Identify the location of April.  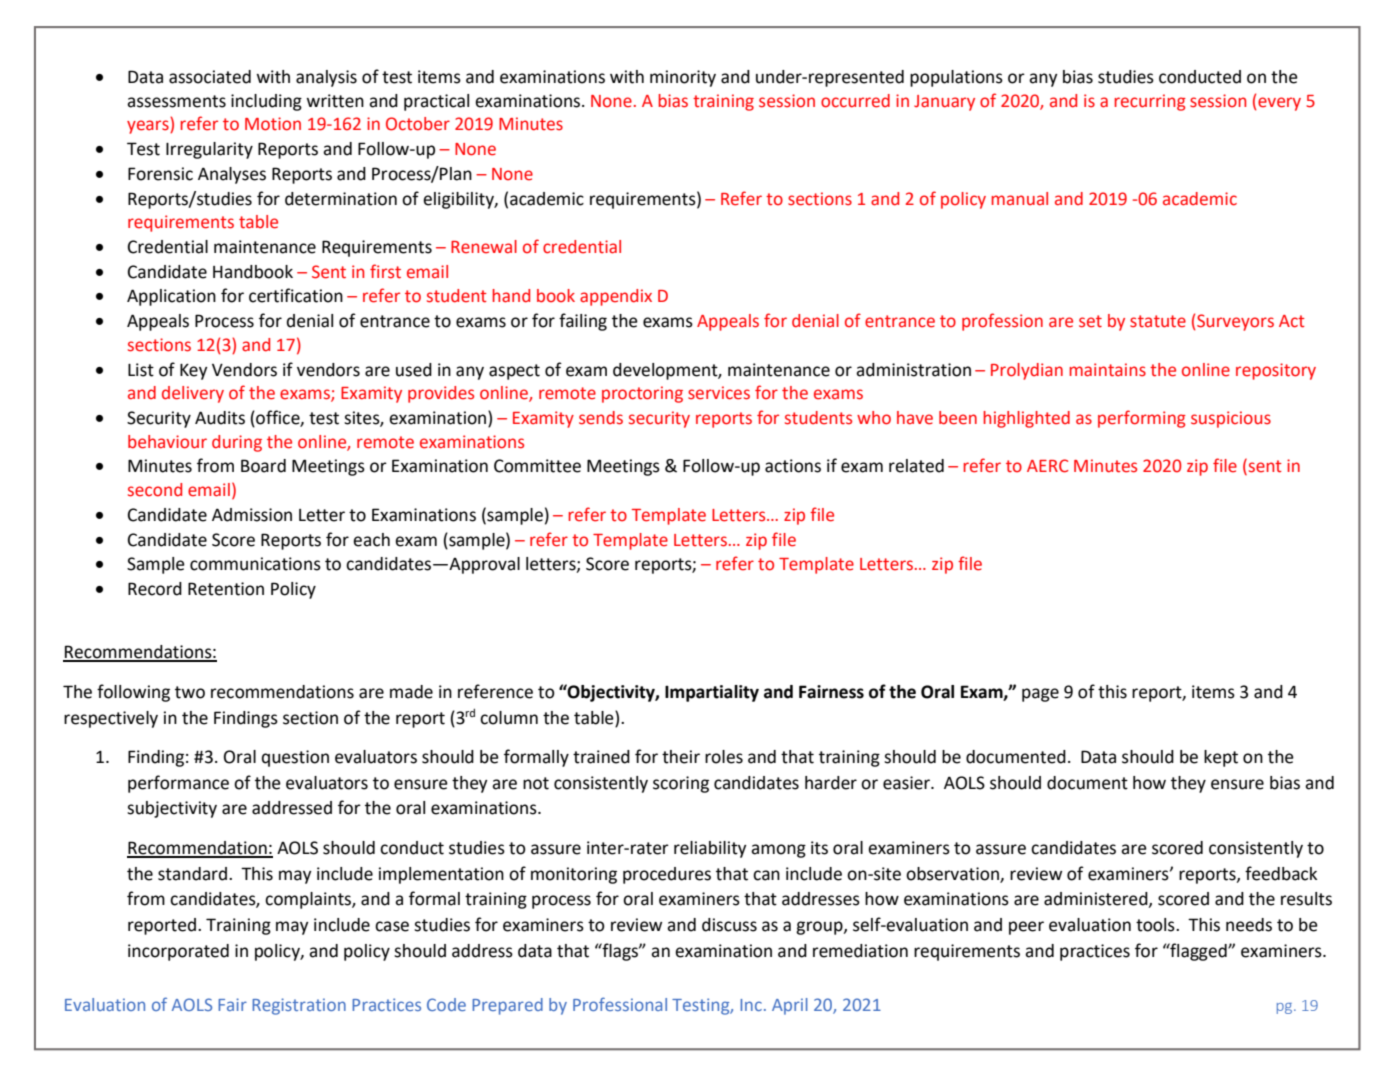
(790, 1006).
